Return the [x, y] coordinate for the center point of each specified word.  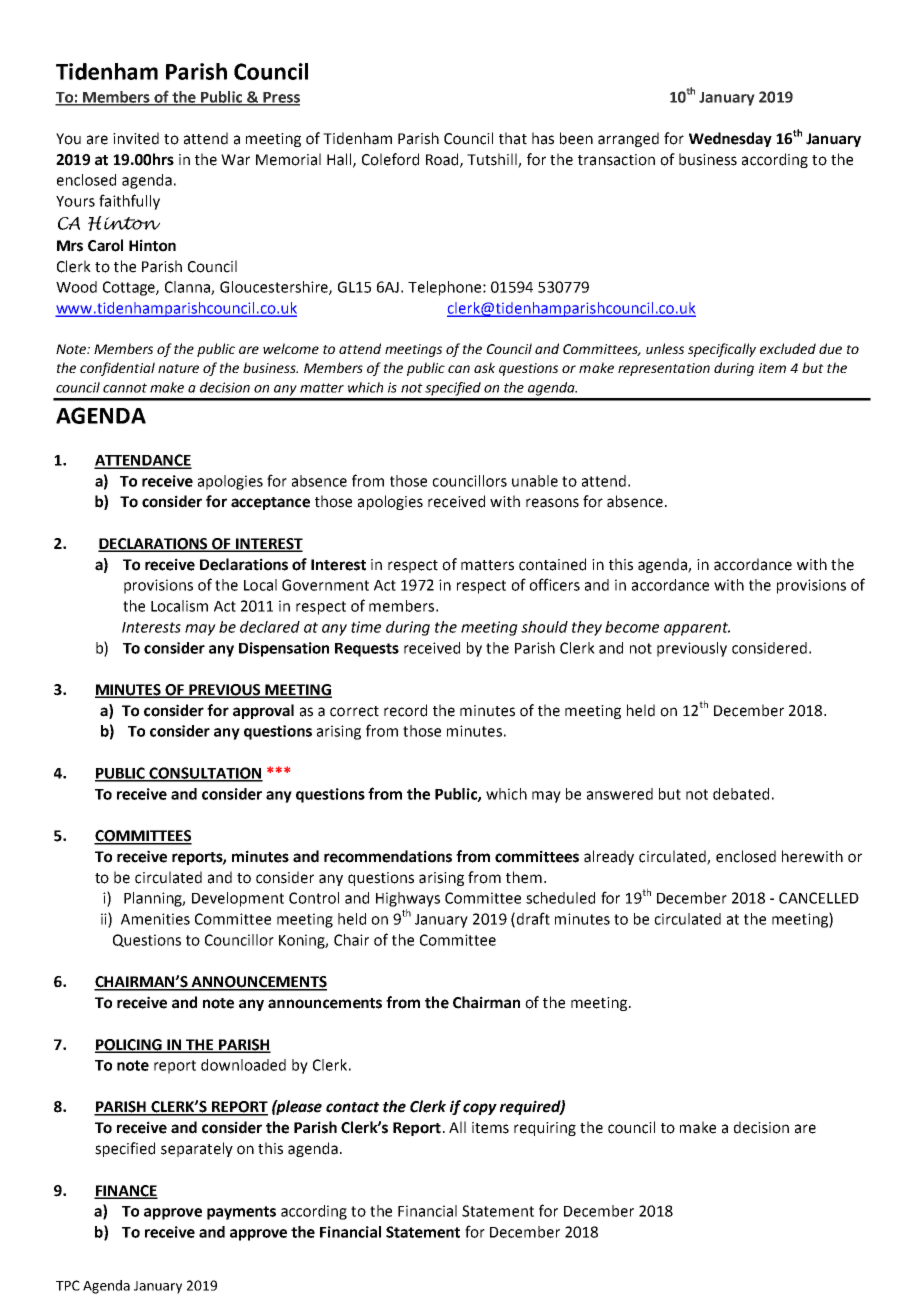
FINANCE [126, 1191]
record [405, 710]
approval [263, 711]
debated [741, 794]
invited [136, 138]
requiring [545, 1129]
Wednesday [730, 139]
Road [443, 160]
